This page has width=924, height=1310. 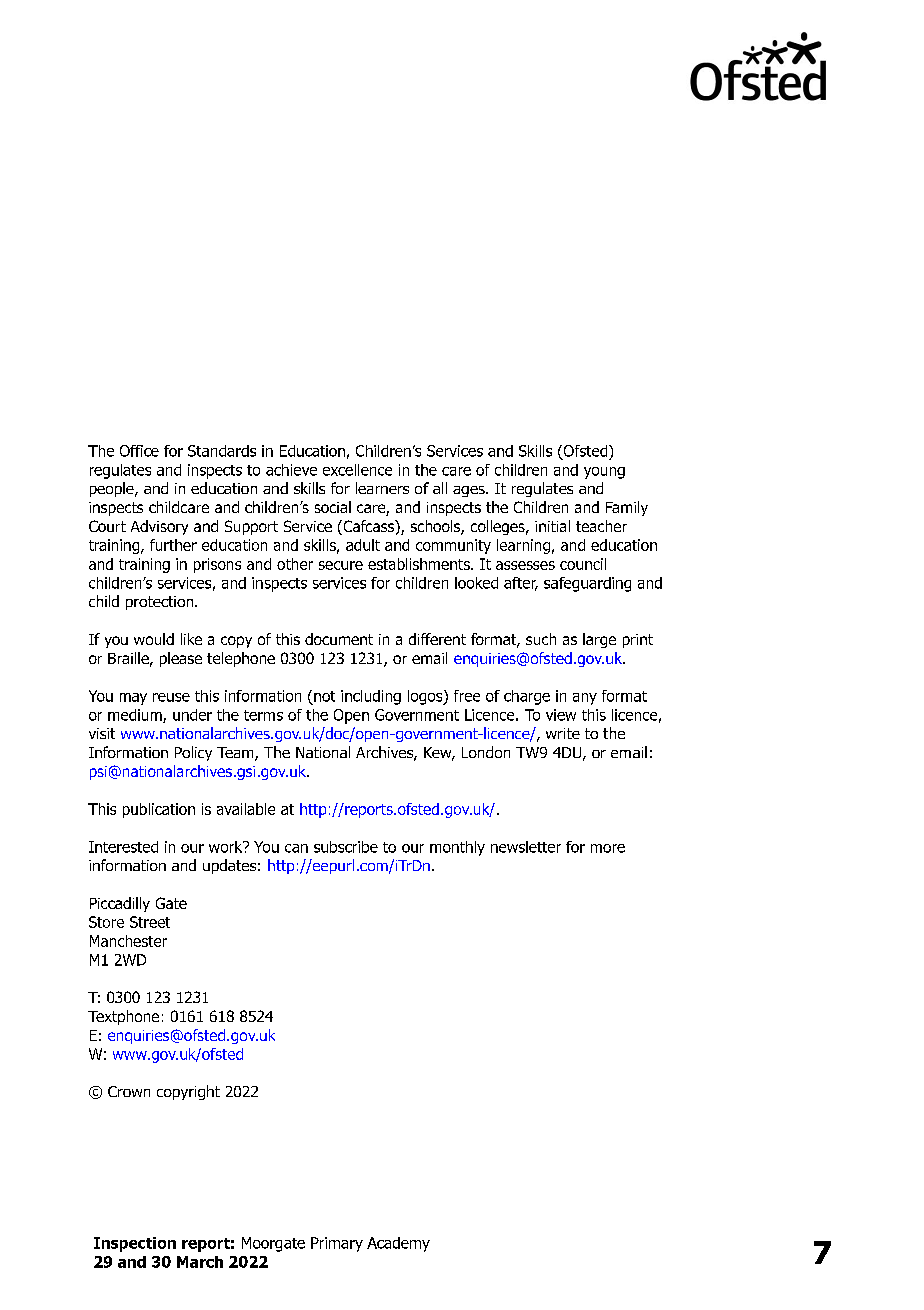 I want to click on subscribe, so click(x=346, y=847).
